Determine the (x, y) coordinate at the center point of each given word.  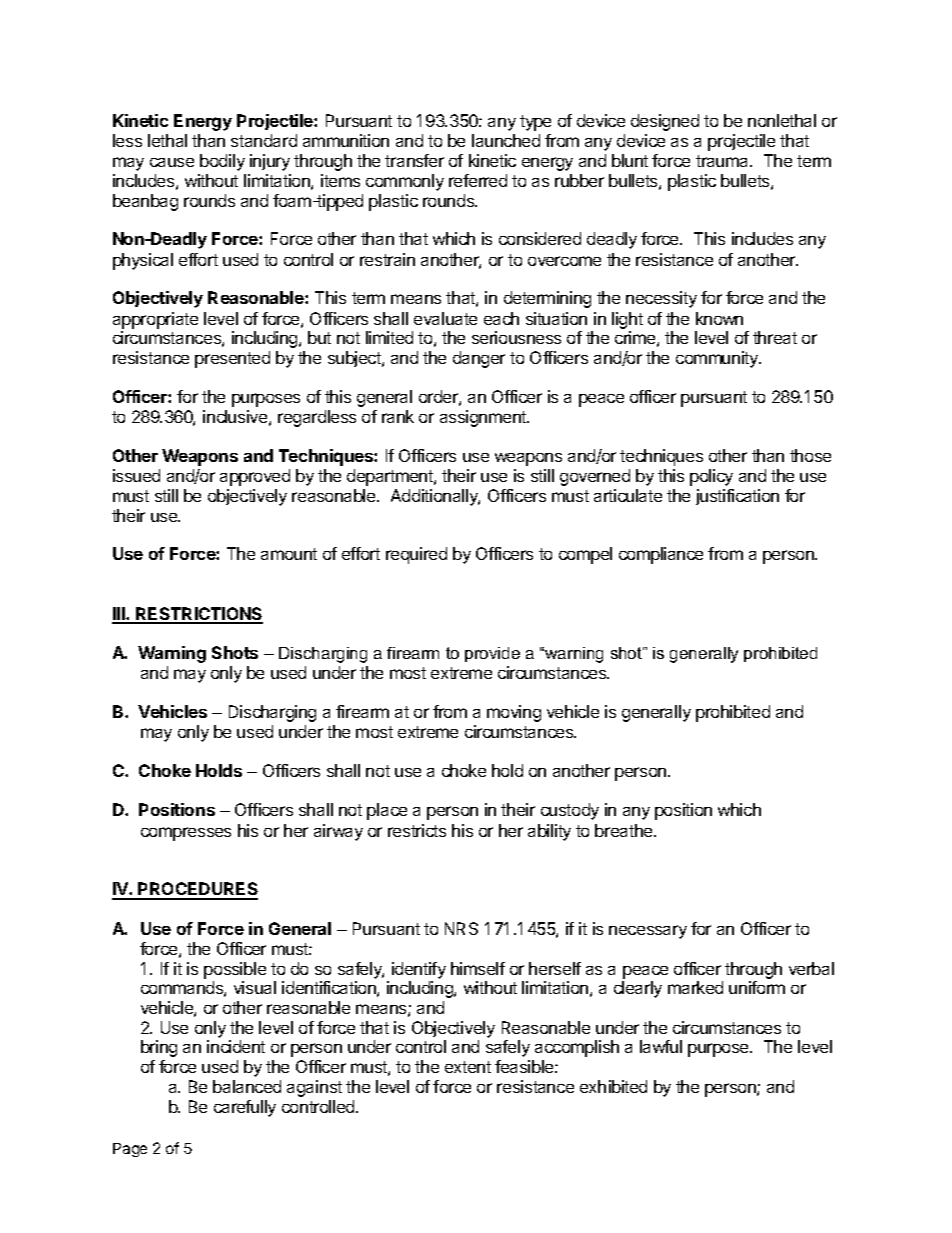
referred (478, 180)
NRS (461, 928)
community (718, 359)
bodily (222, 162)
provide (492, 654)
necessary (648, 932)
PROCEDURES (197, 890)
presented (232, 359)
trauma (723, 161)
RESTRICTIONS (198, 615)
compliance (661, 555)
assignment (484, 418)
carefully (245, 1108)
